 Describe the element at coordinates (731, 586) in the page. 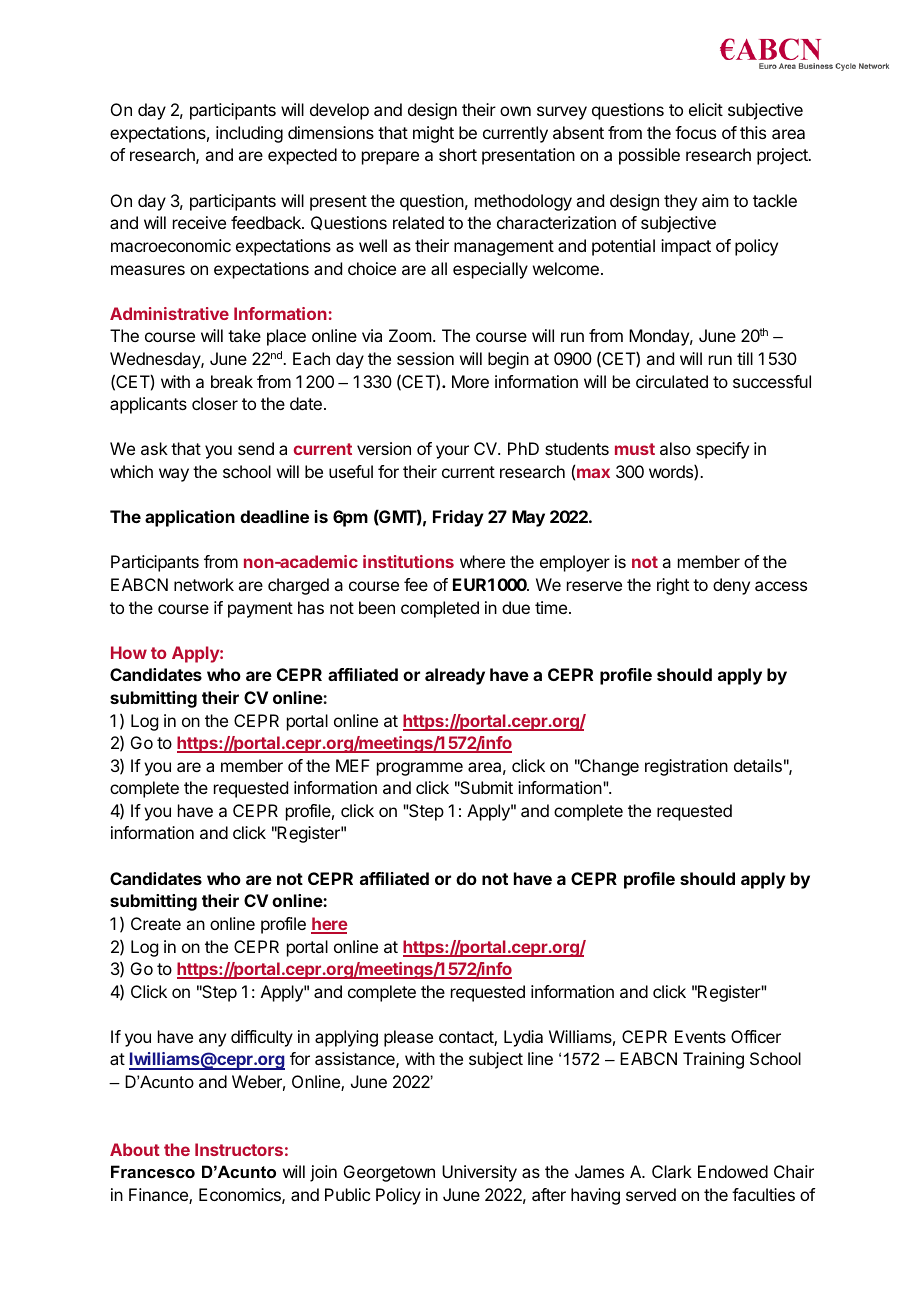

I see `deny` at that location.
